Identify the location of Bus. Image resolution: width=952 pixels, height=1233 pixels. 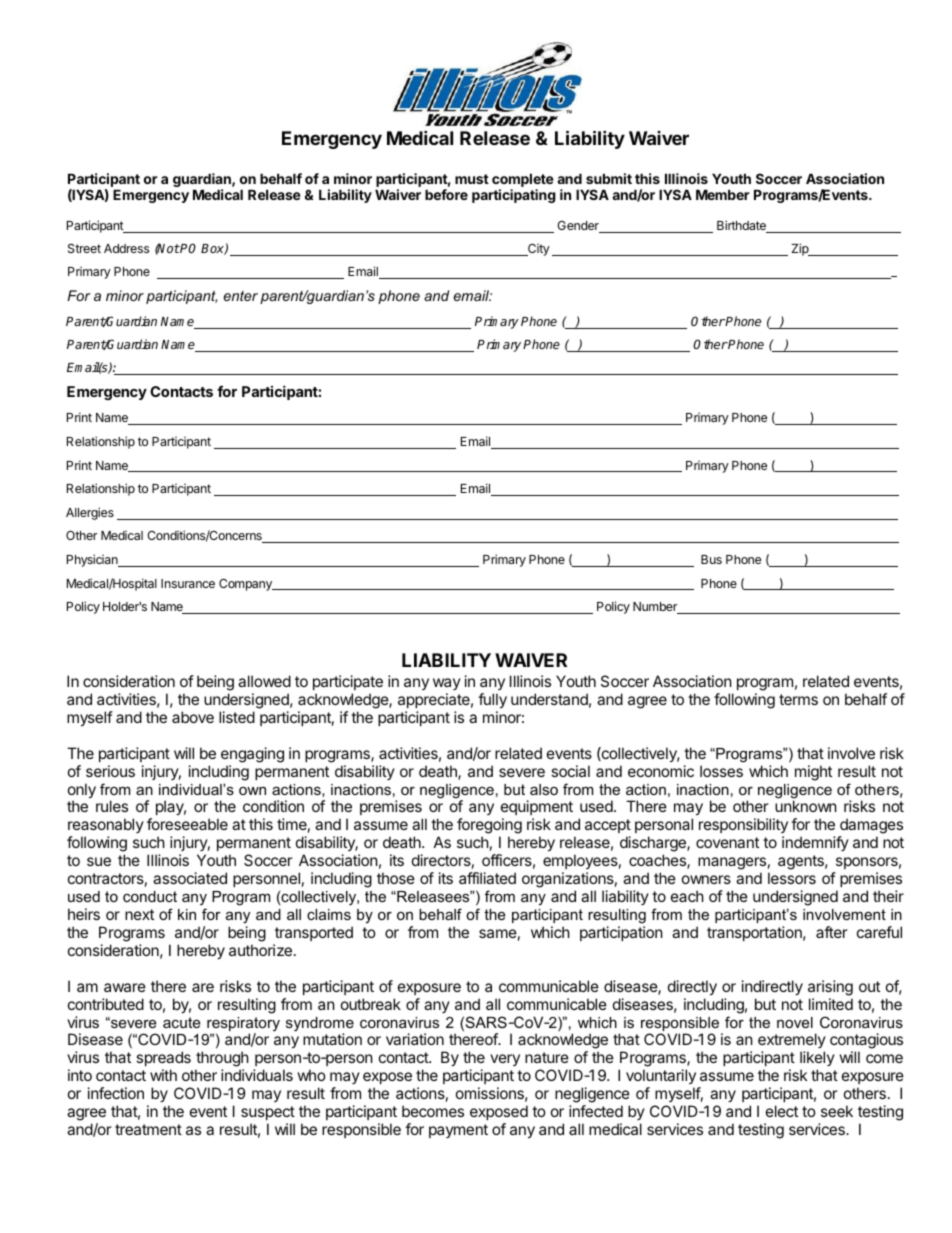
(711, 559).
